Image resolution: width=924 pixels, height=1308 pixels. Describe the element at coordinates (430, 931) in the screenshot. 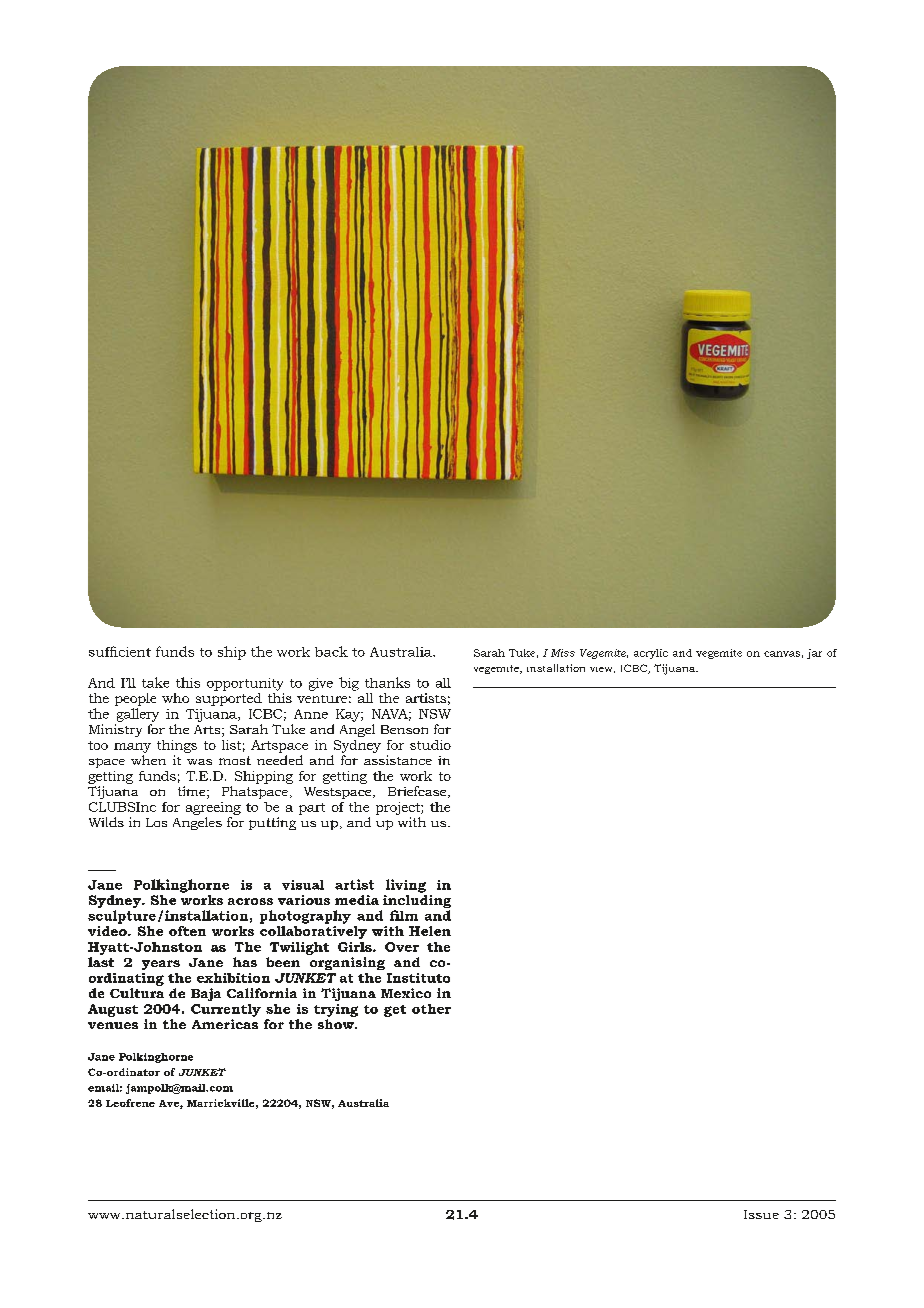

I see `Helen` at that location.
